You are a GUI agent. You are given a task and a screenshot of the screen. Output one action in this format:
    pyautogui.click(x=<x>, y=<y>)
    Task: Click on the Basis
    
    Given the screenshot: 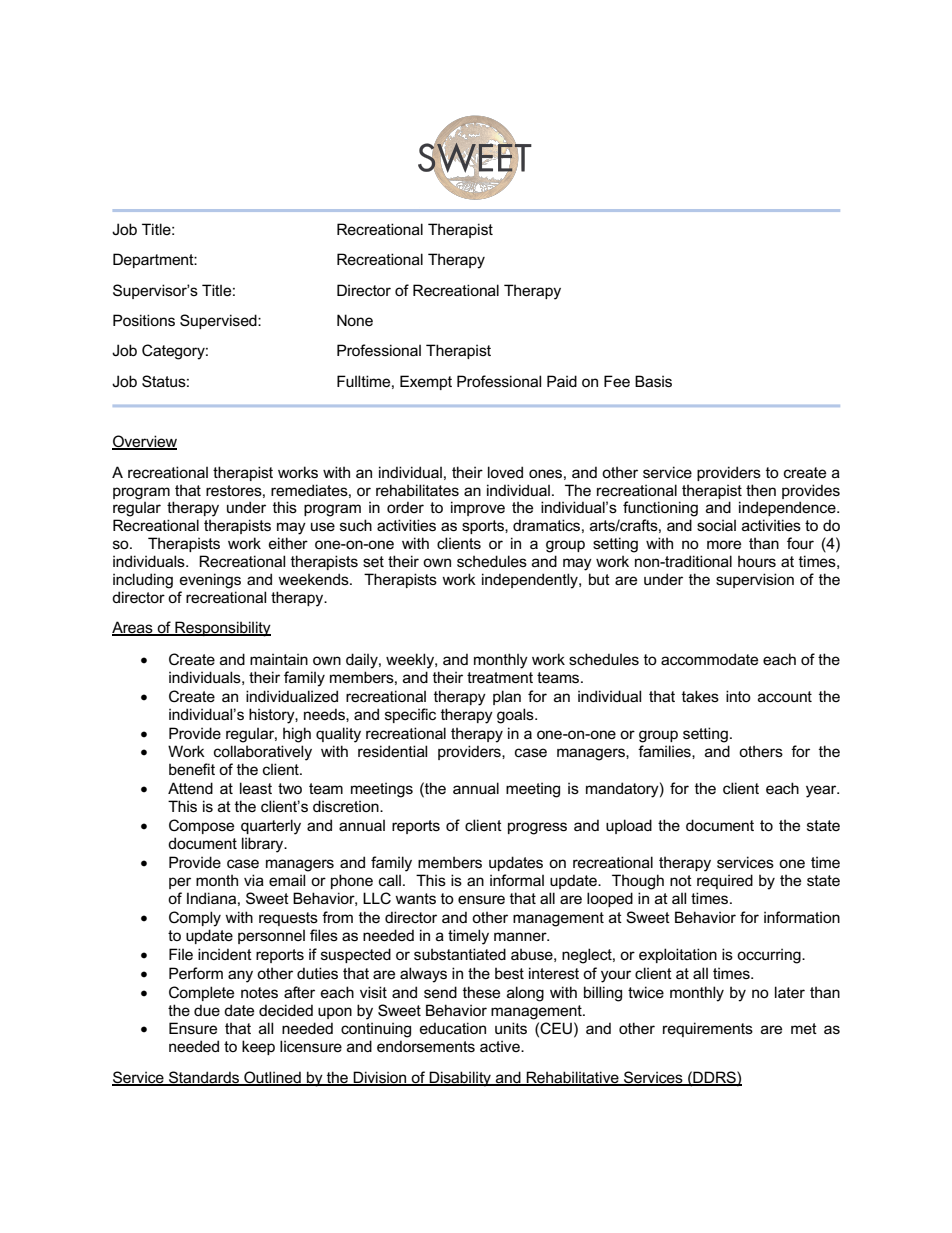 What is the action you would take?
    pyautogui.click(x=653, y=381)
